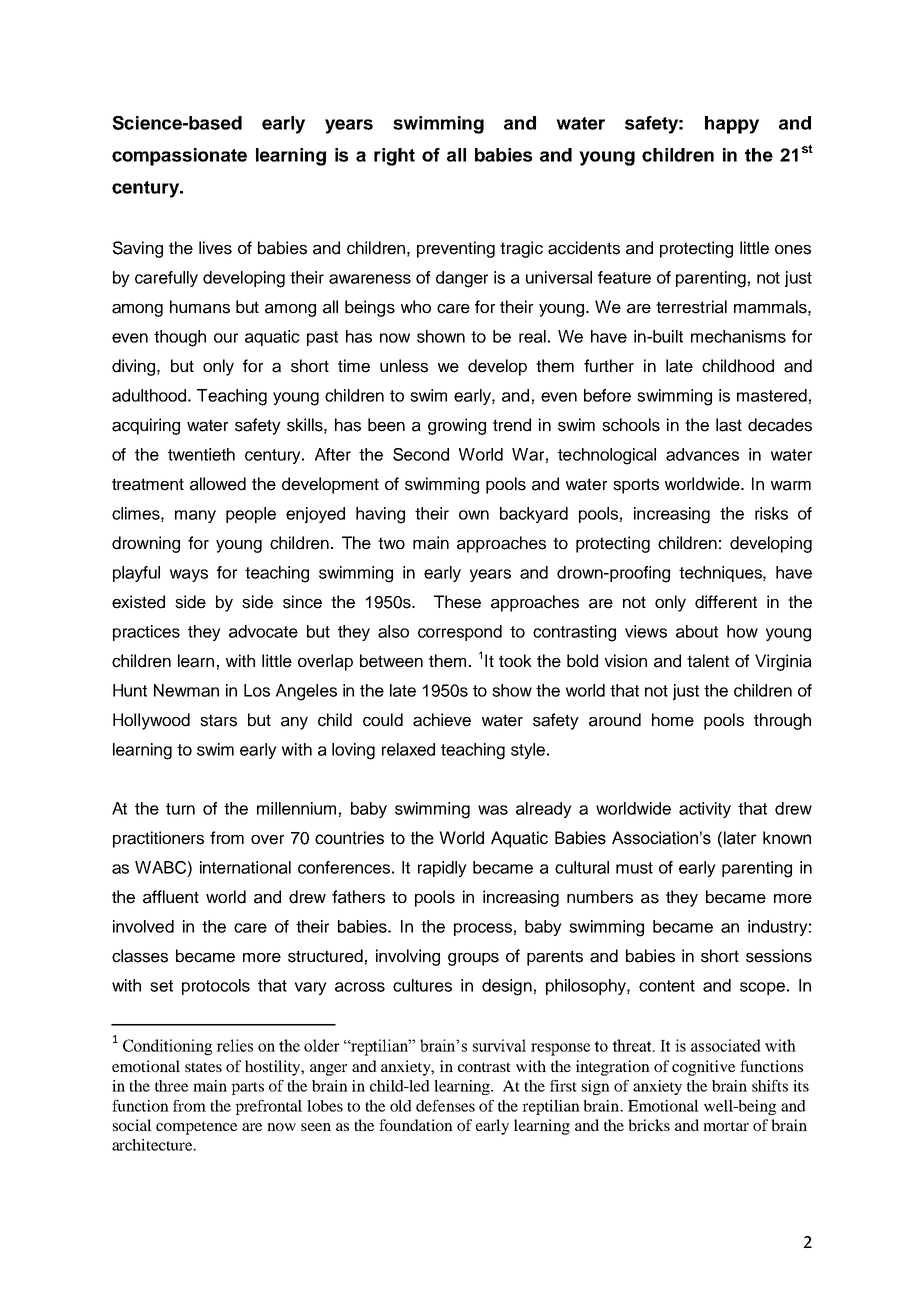  What do you see at coordinates (460, 633) in the image?
I see `correspond` at bounding box center [460, 633].
